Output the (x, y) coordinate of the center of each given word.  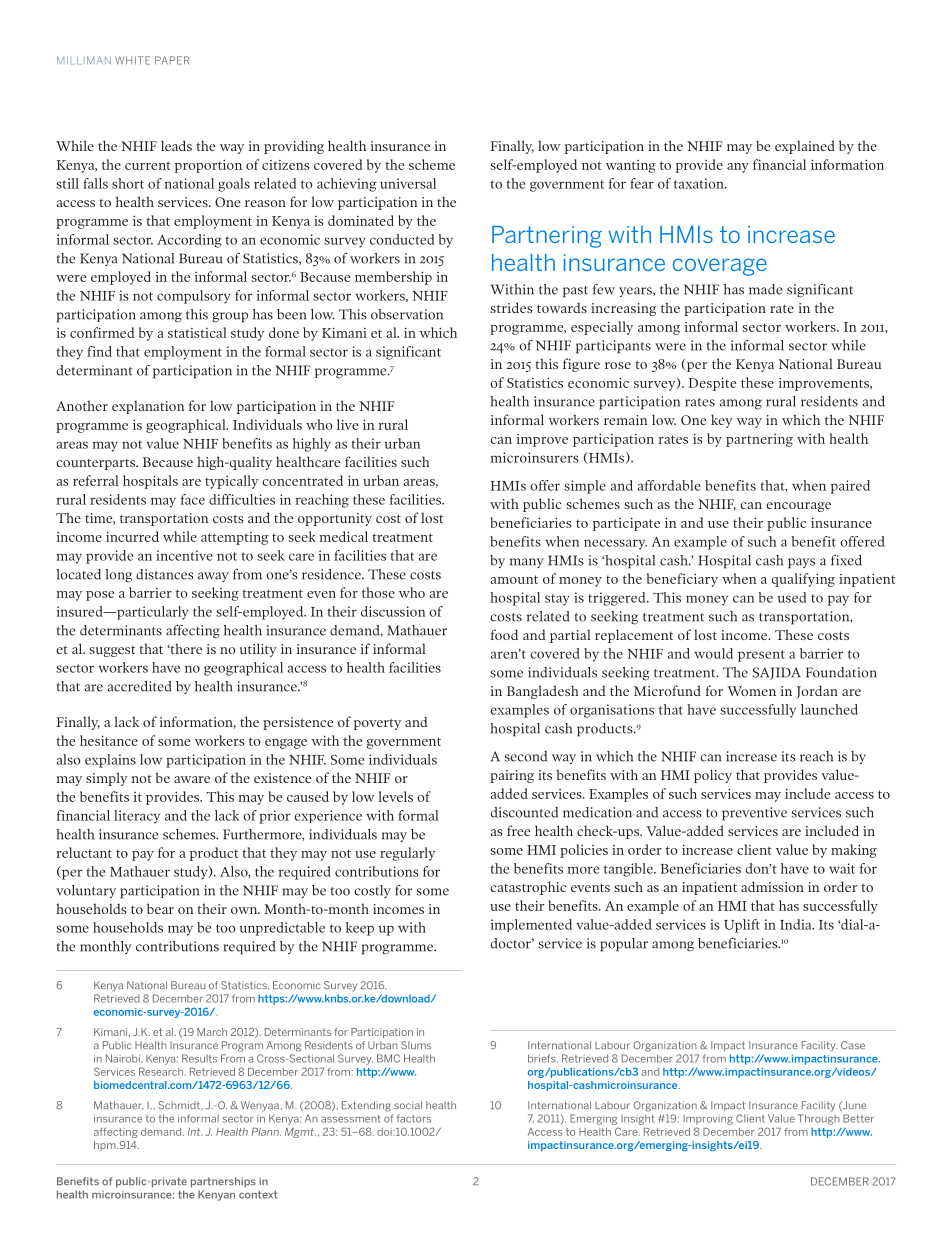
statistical (197, 332)
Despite (712, 384)
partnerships (223, 1182)
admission (772, 886)
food (504, 634)
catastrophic (528, 888)
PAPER (172, 60)
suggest (112, 651)
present (761, 656)
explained (805, 147)
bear (160, 908)
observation (407, 314)
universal (408, 183)
